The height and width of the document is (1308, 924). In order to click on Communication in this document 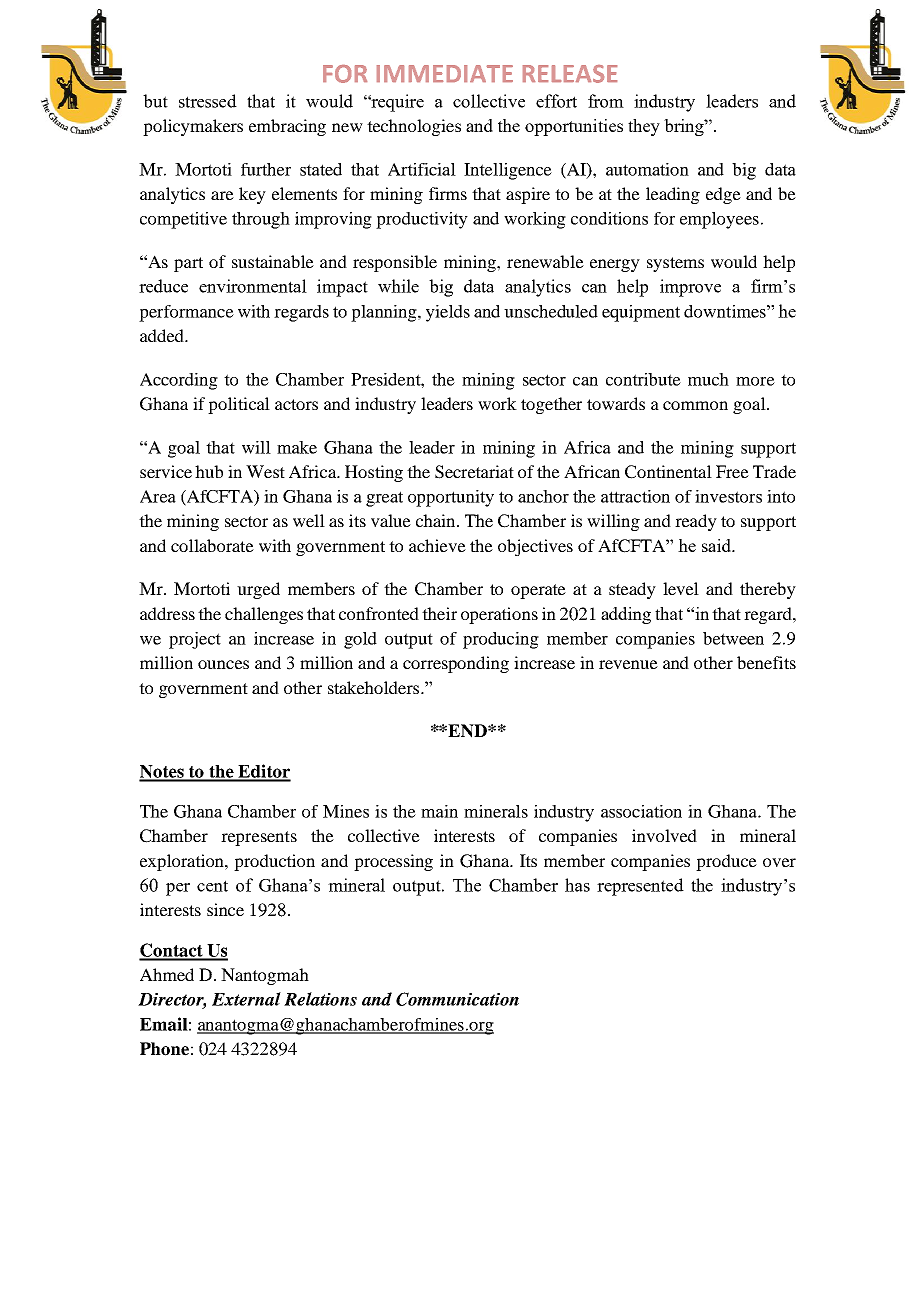, I will do `click(457, 999)`.
